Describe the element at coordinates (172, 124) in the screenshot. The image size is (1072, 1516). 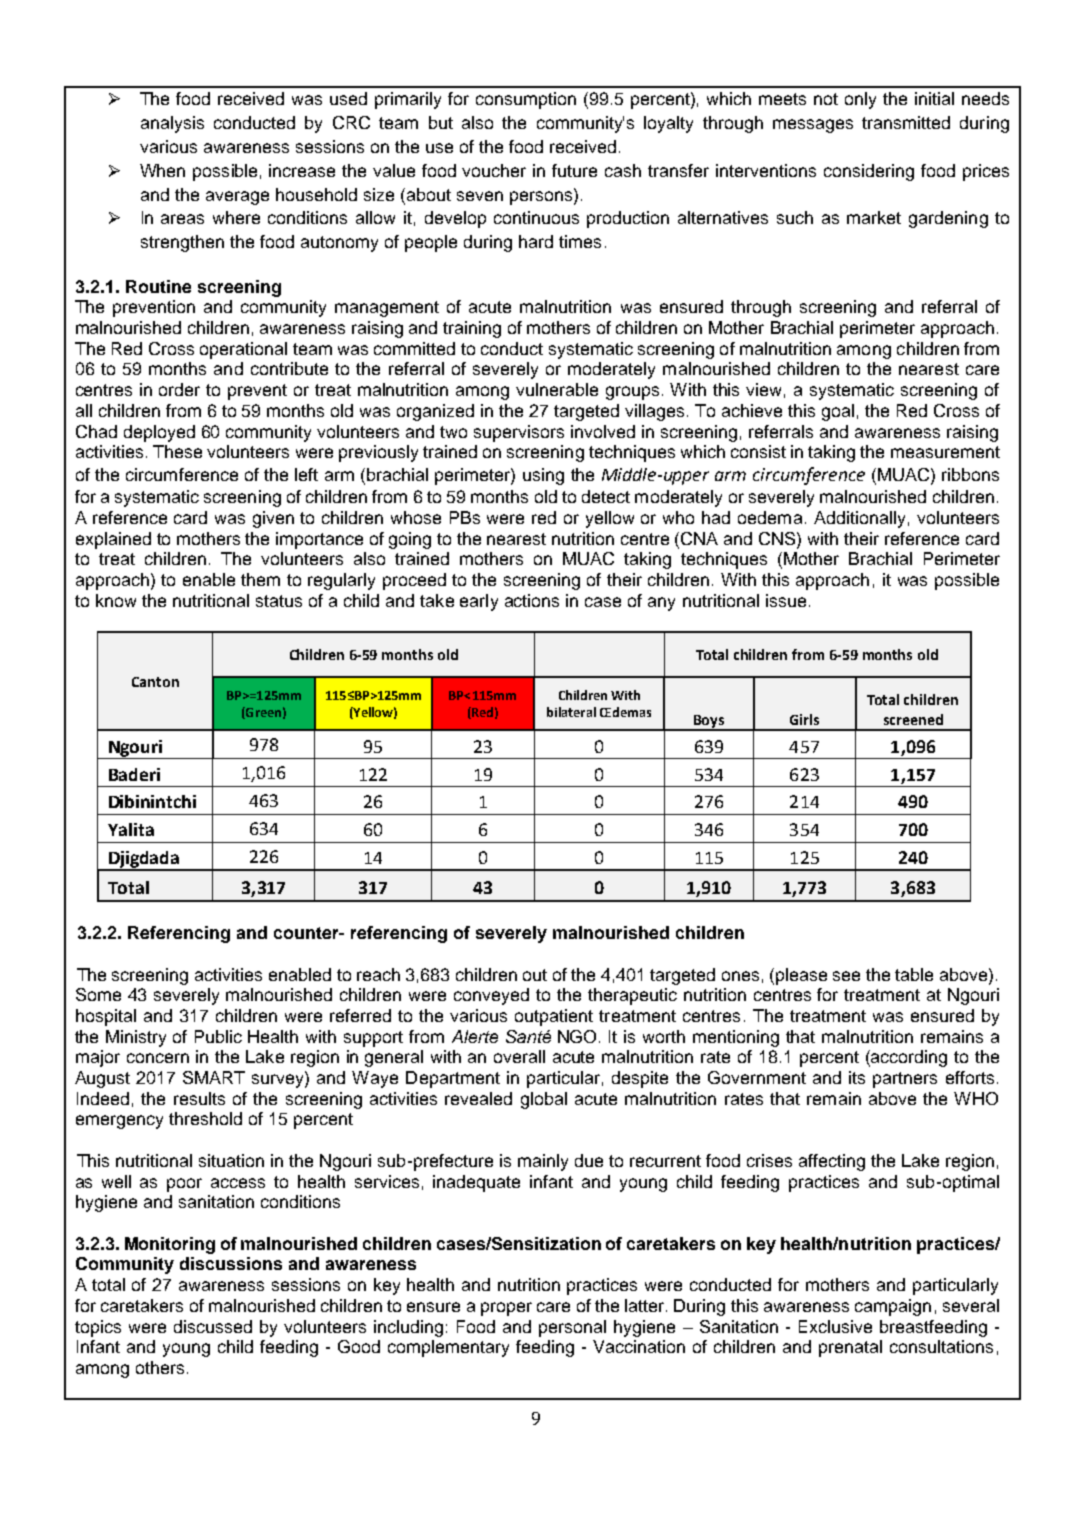
I see `analysis` at that location.
